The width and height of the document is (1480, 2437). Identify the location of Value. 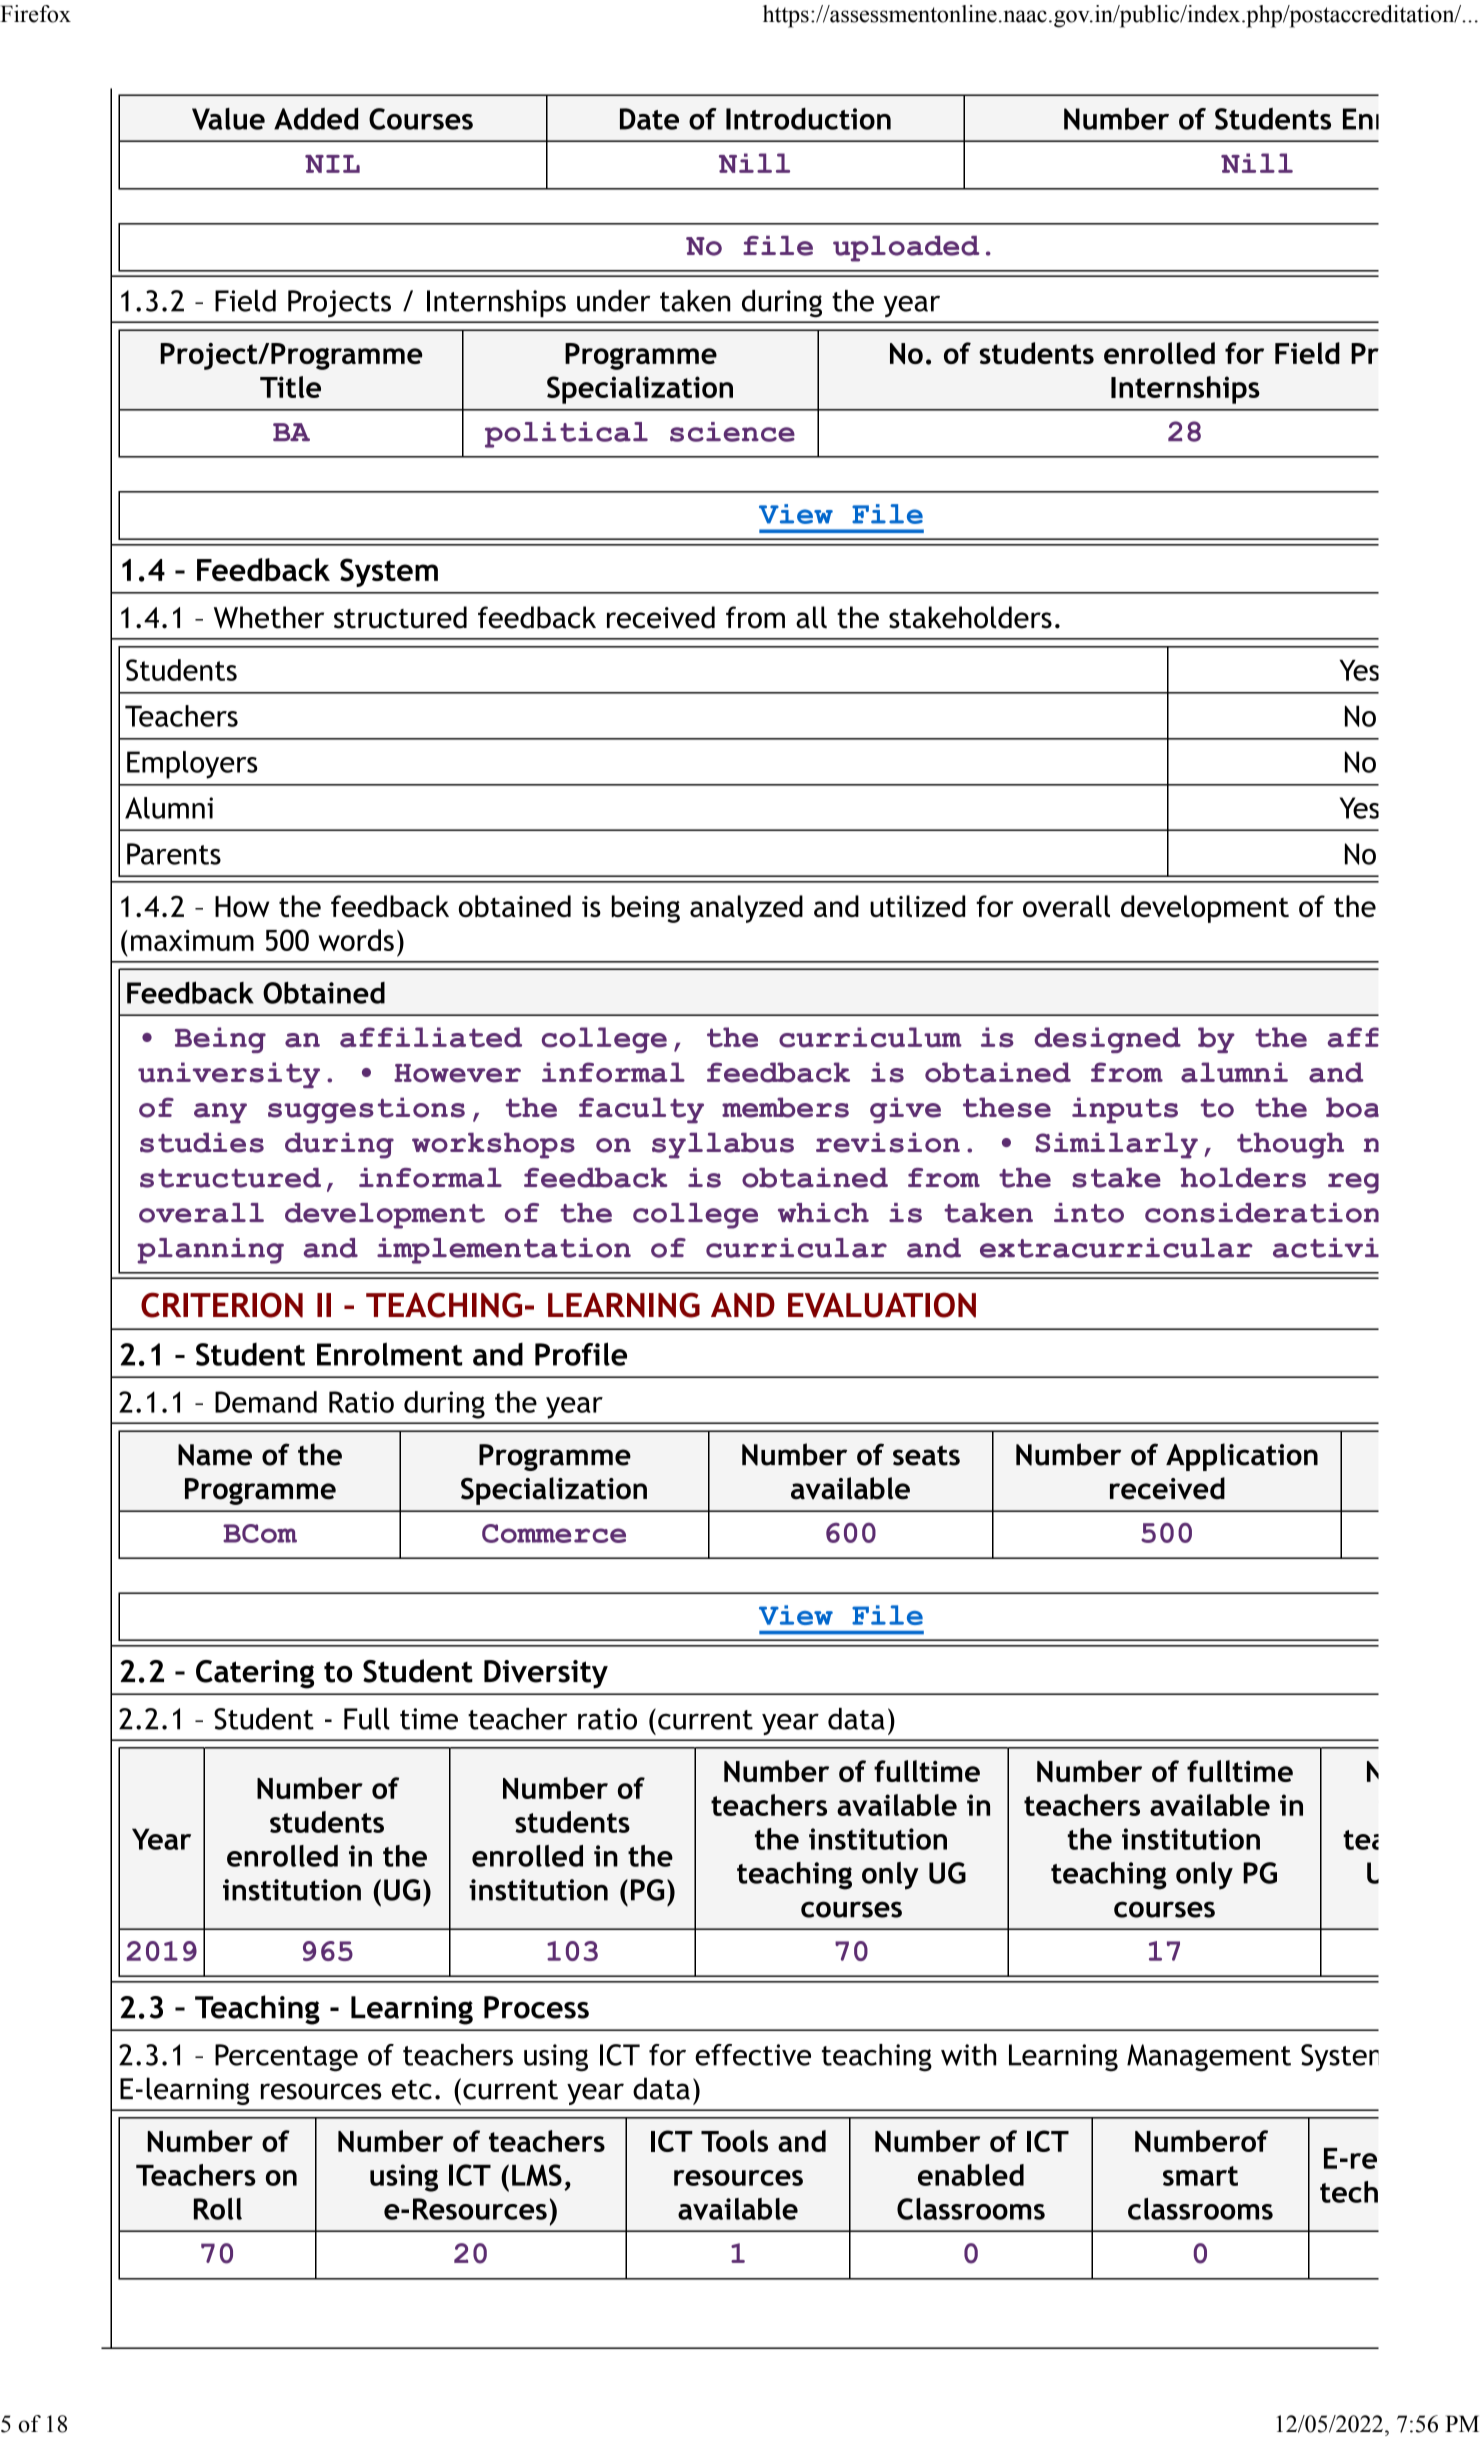
(228, 119).
